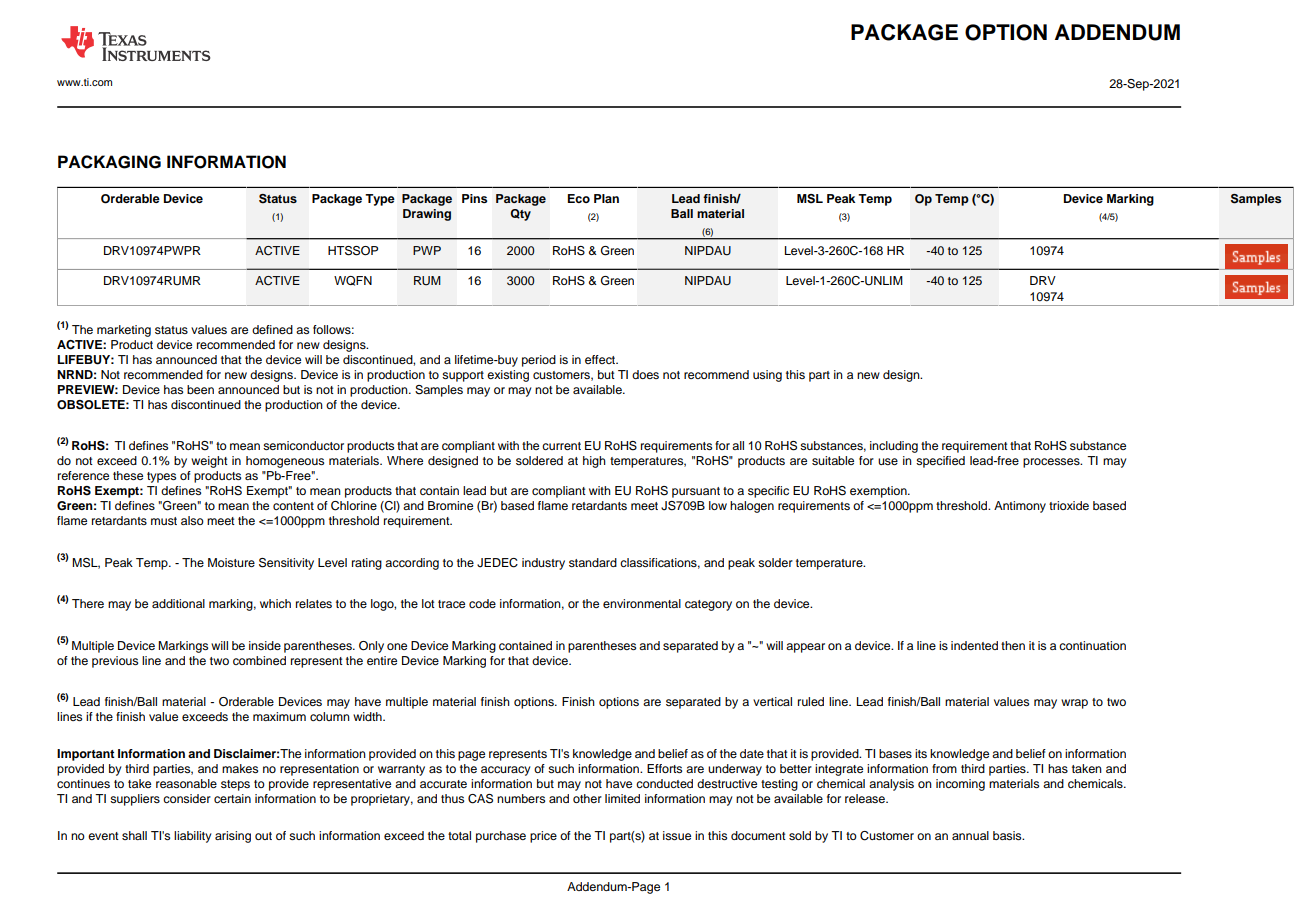  What do you see at coordinates (606, 198) in the document?
I see `Plan` at bounding box center [606, 198].
